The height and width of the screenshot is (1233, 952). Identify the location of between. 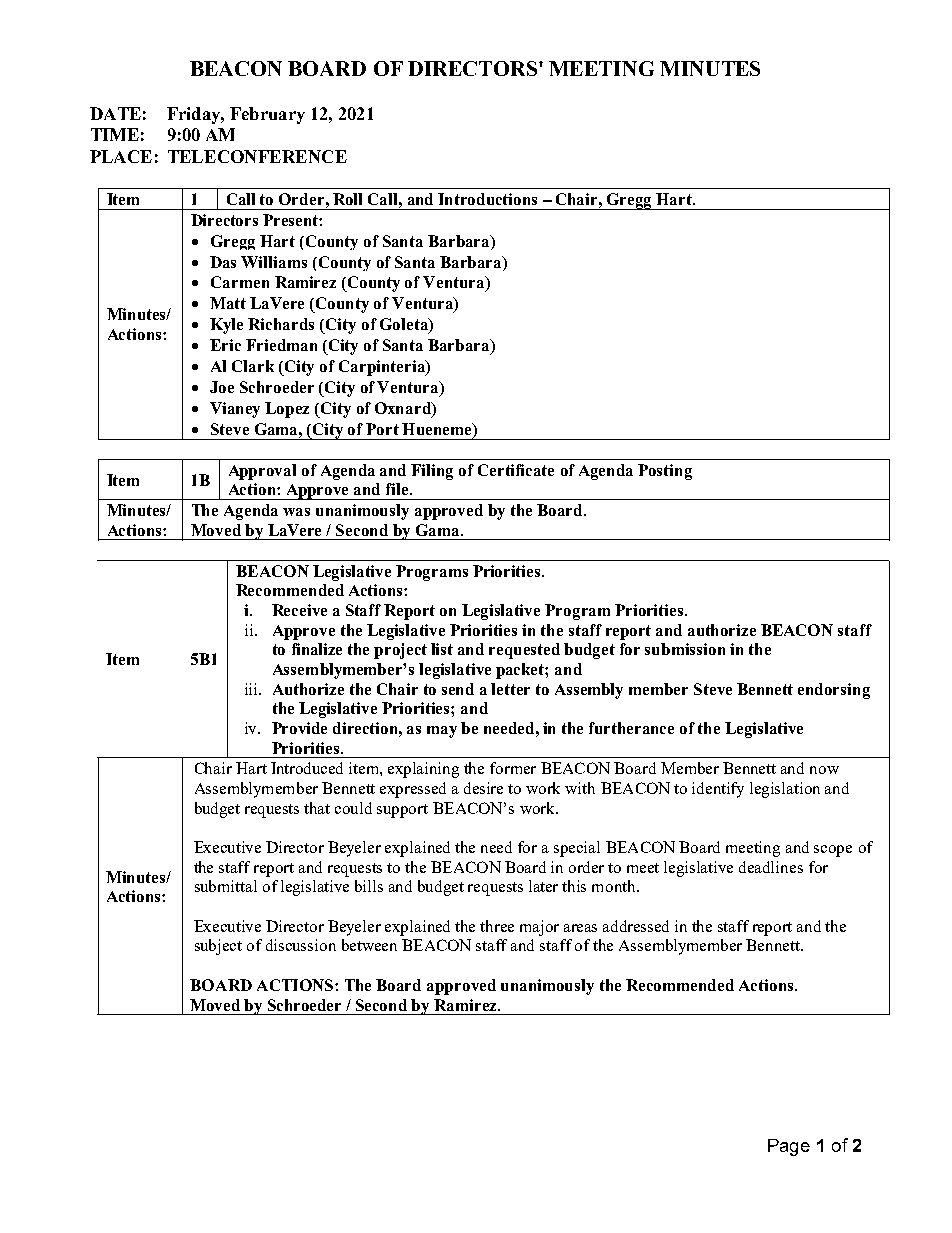
(369, 945).
